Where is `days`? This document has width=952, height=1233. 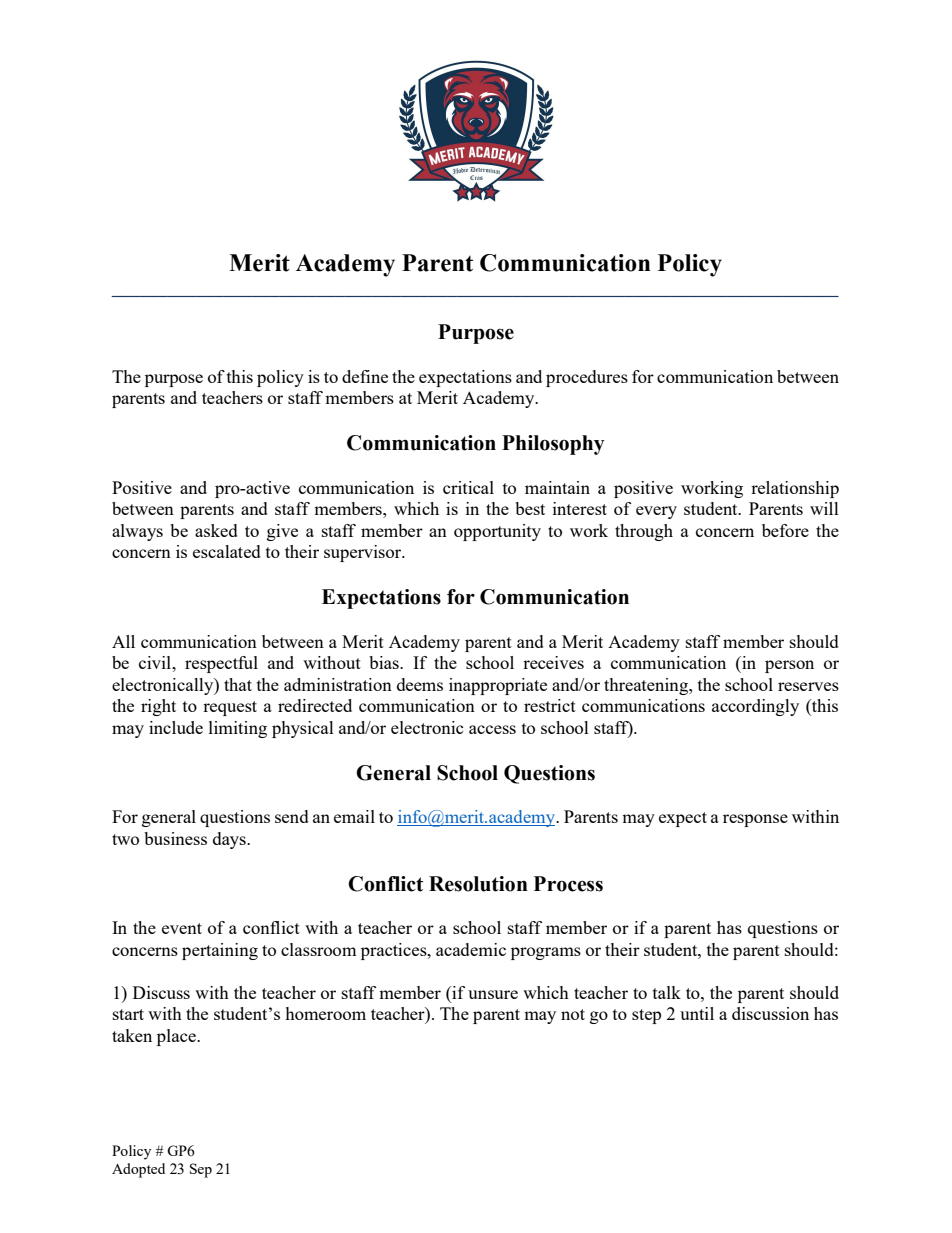 days is located at coordinates (230, 840).
